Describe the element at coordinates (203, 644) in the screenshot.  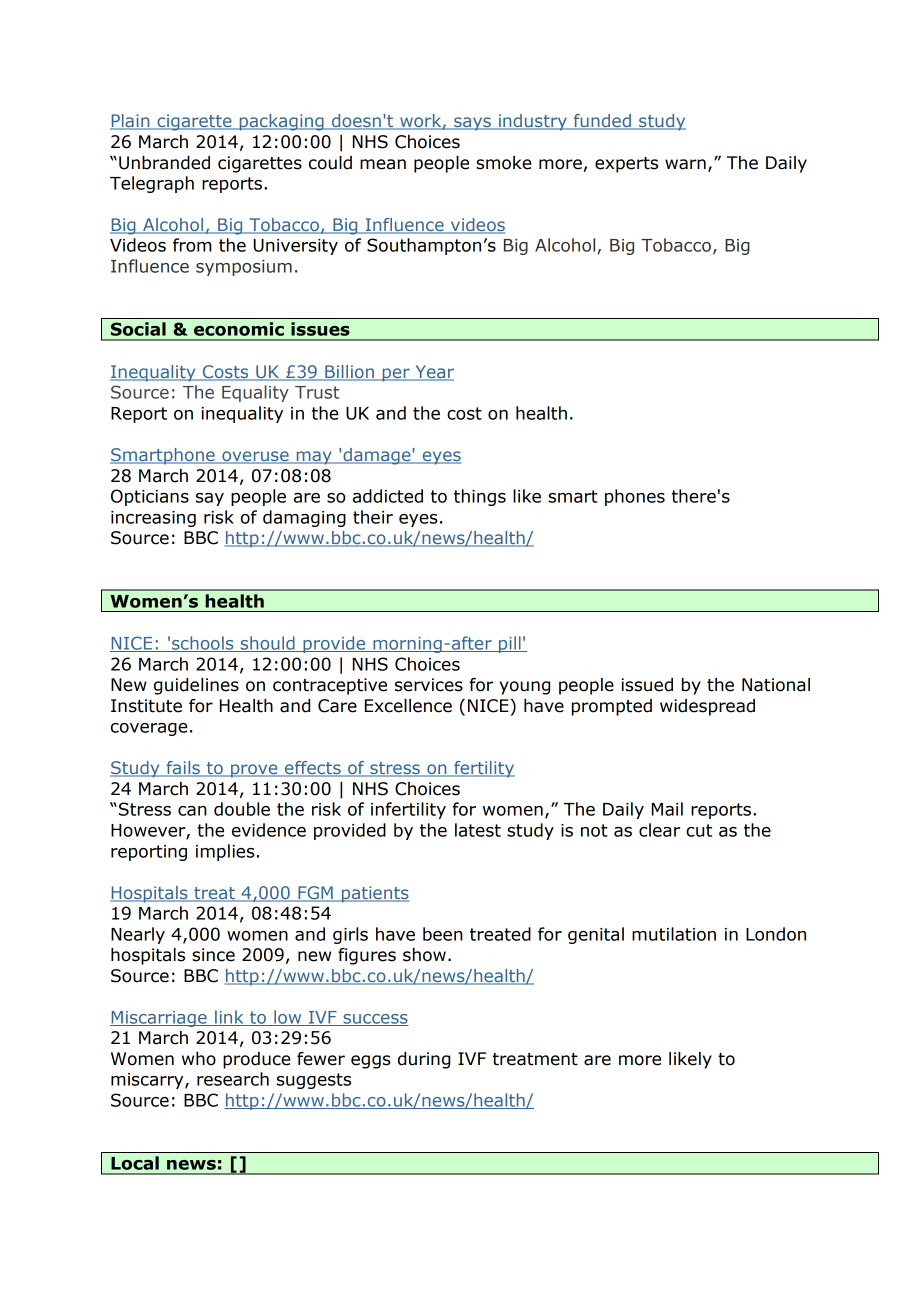
I see `schools` at that location.
